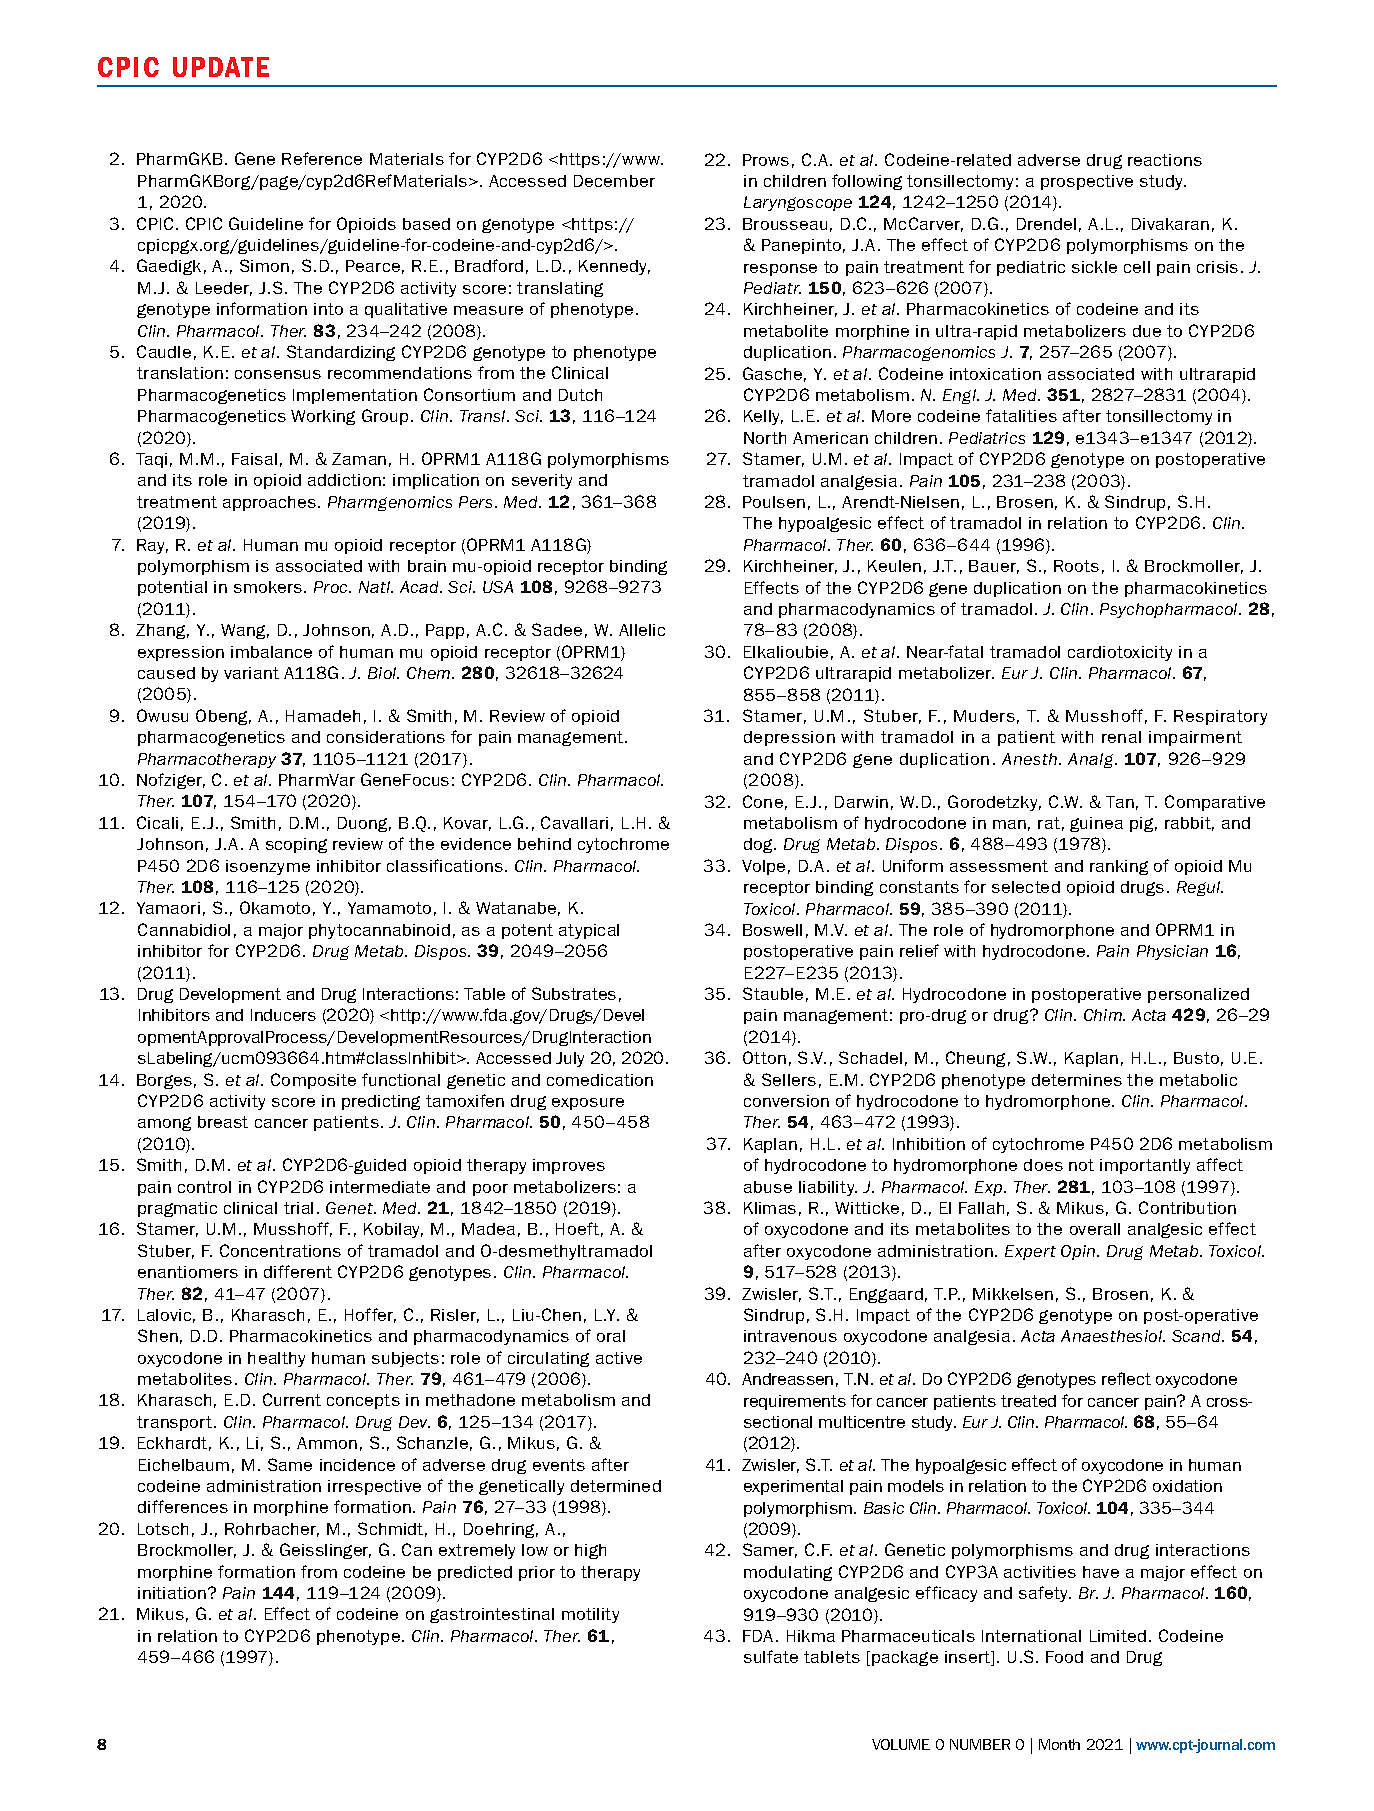 Image resolution: width=1374 pixels, height=1811 pixels. What do you see at coordinates (614, 181) in the document?
I see `December` at bounding box center [614, 181].
